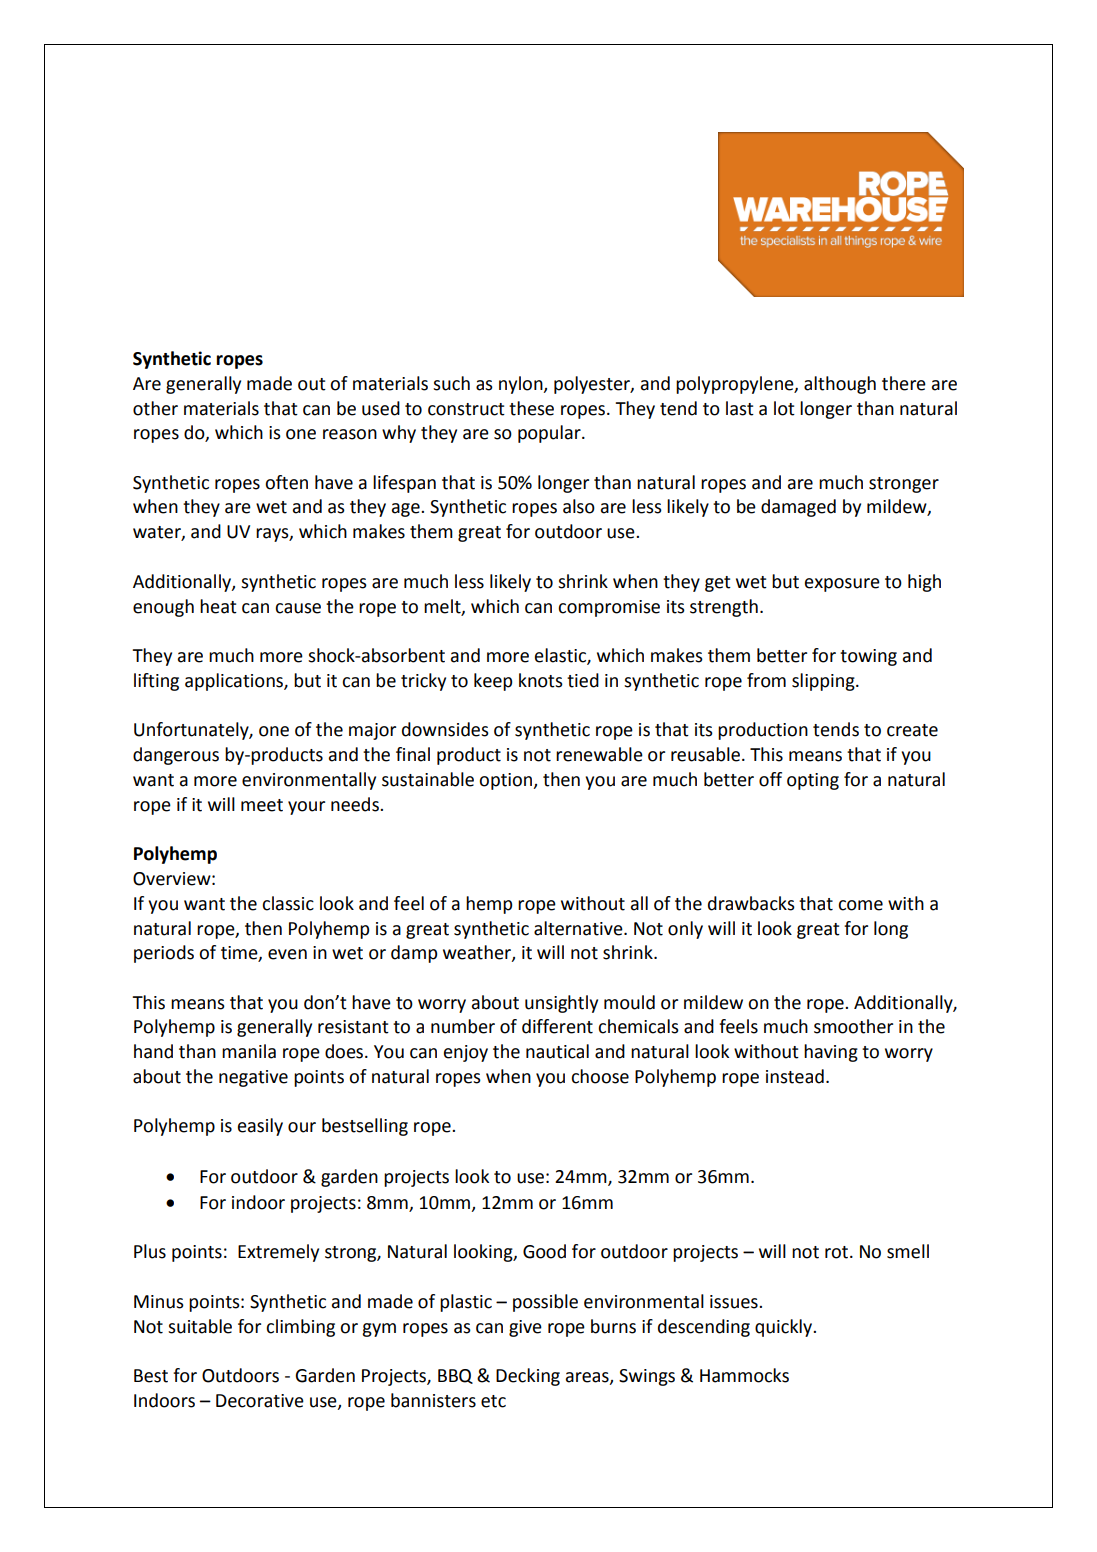  I want to click on classic, so click(288, 903).
